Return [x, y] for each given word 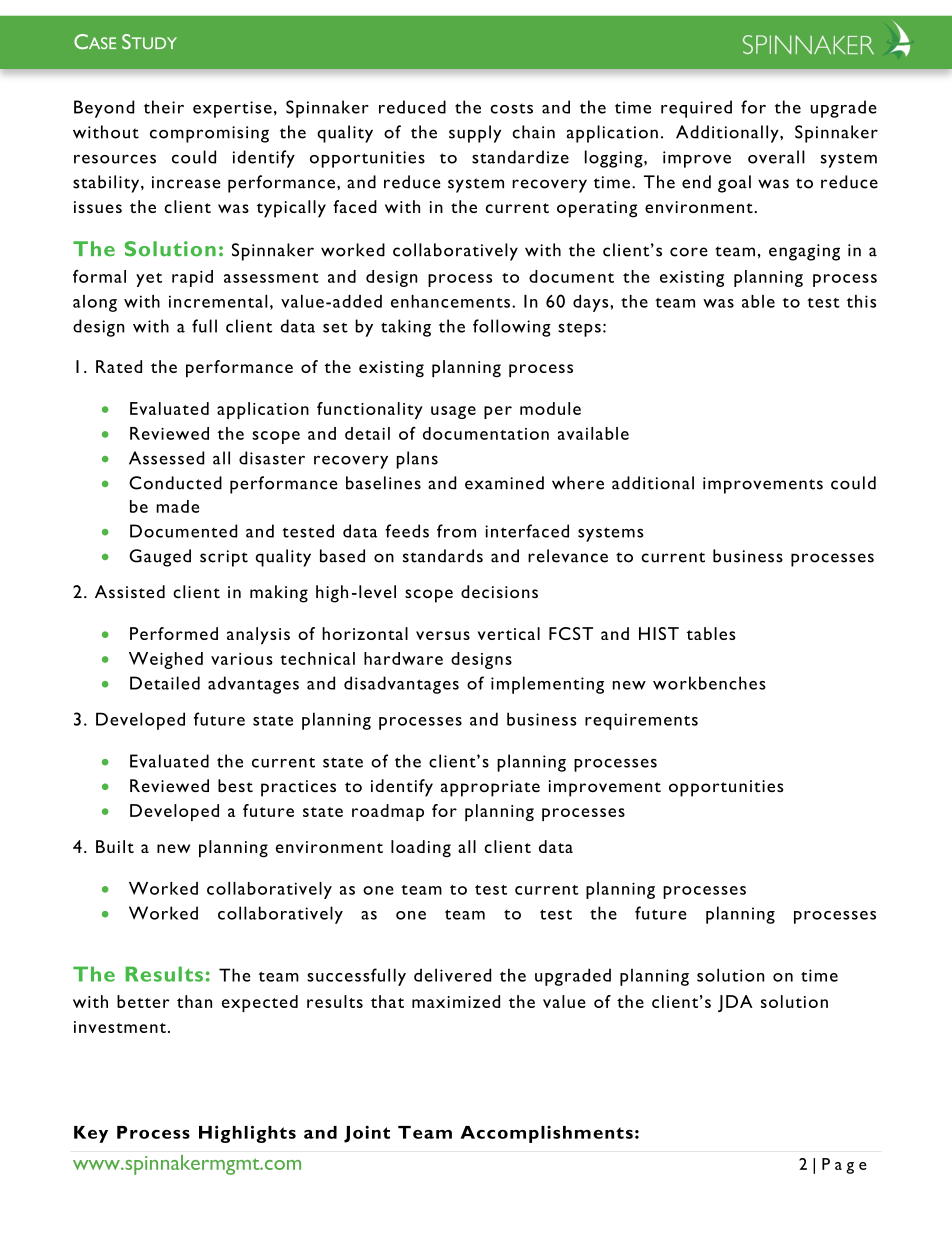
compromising [209, 134]
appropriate [490, 788]
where [578, 483]
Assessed [167, 458]
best [235, 786]
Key [91, 1134]
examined [504, 483]
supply [475, 134]
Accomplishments [546, 1134]
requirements [641, 721]
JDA [735, 1003]
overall [776, 157]
